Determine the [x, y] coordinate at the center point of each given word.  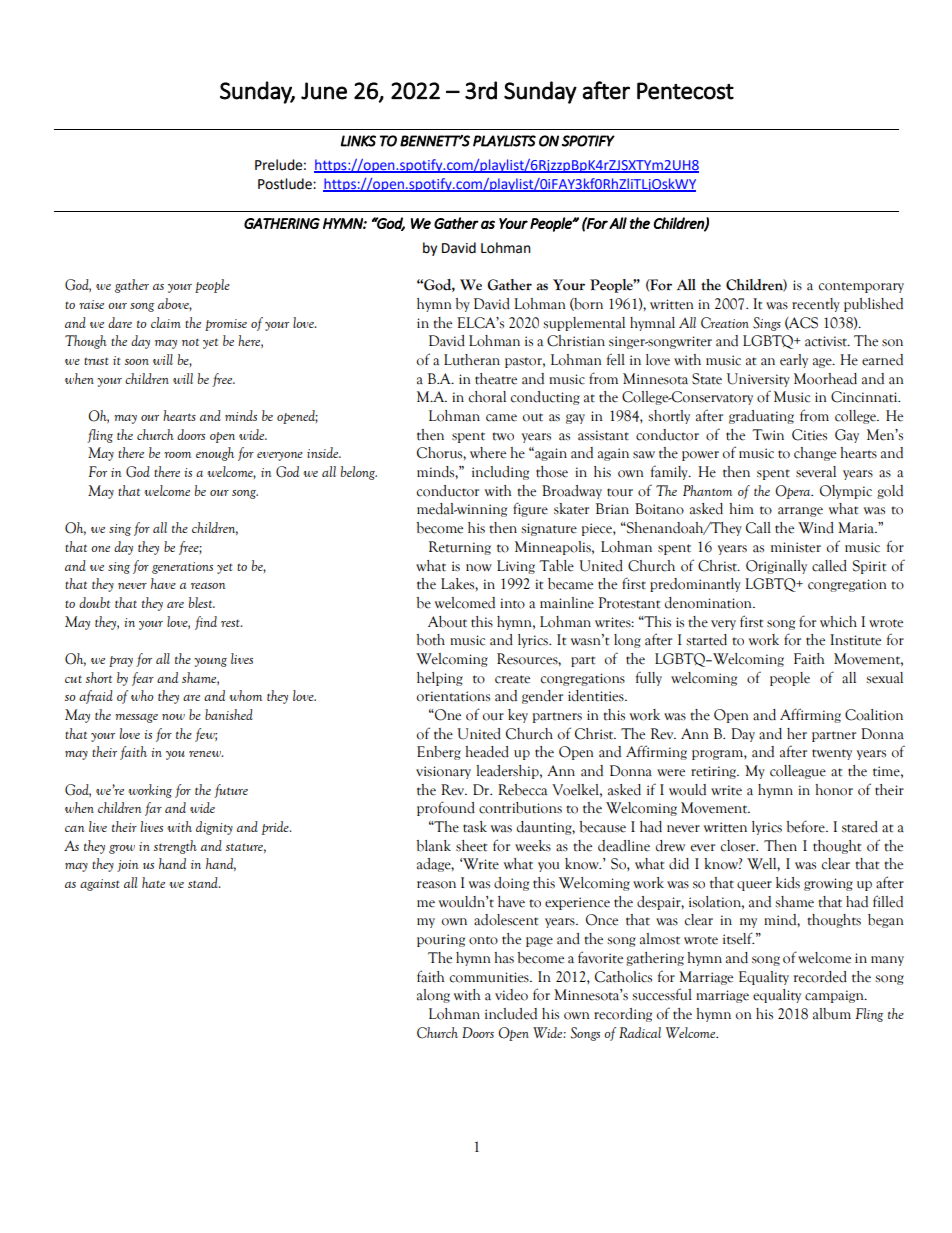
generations [182, 568]
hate [153, 882]
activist [827, 341]
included [511, 1014]
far [153, 809]
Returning [460, 548]
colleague [798, 772]
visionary [443, 772]
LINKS [358, 141]
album [832, 1014]
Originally [776, 567]
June [324, 91]
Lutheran [472, 360]
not [190, 342]
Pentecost [685, 91]
